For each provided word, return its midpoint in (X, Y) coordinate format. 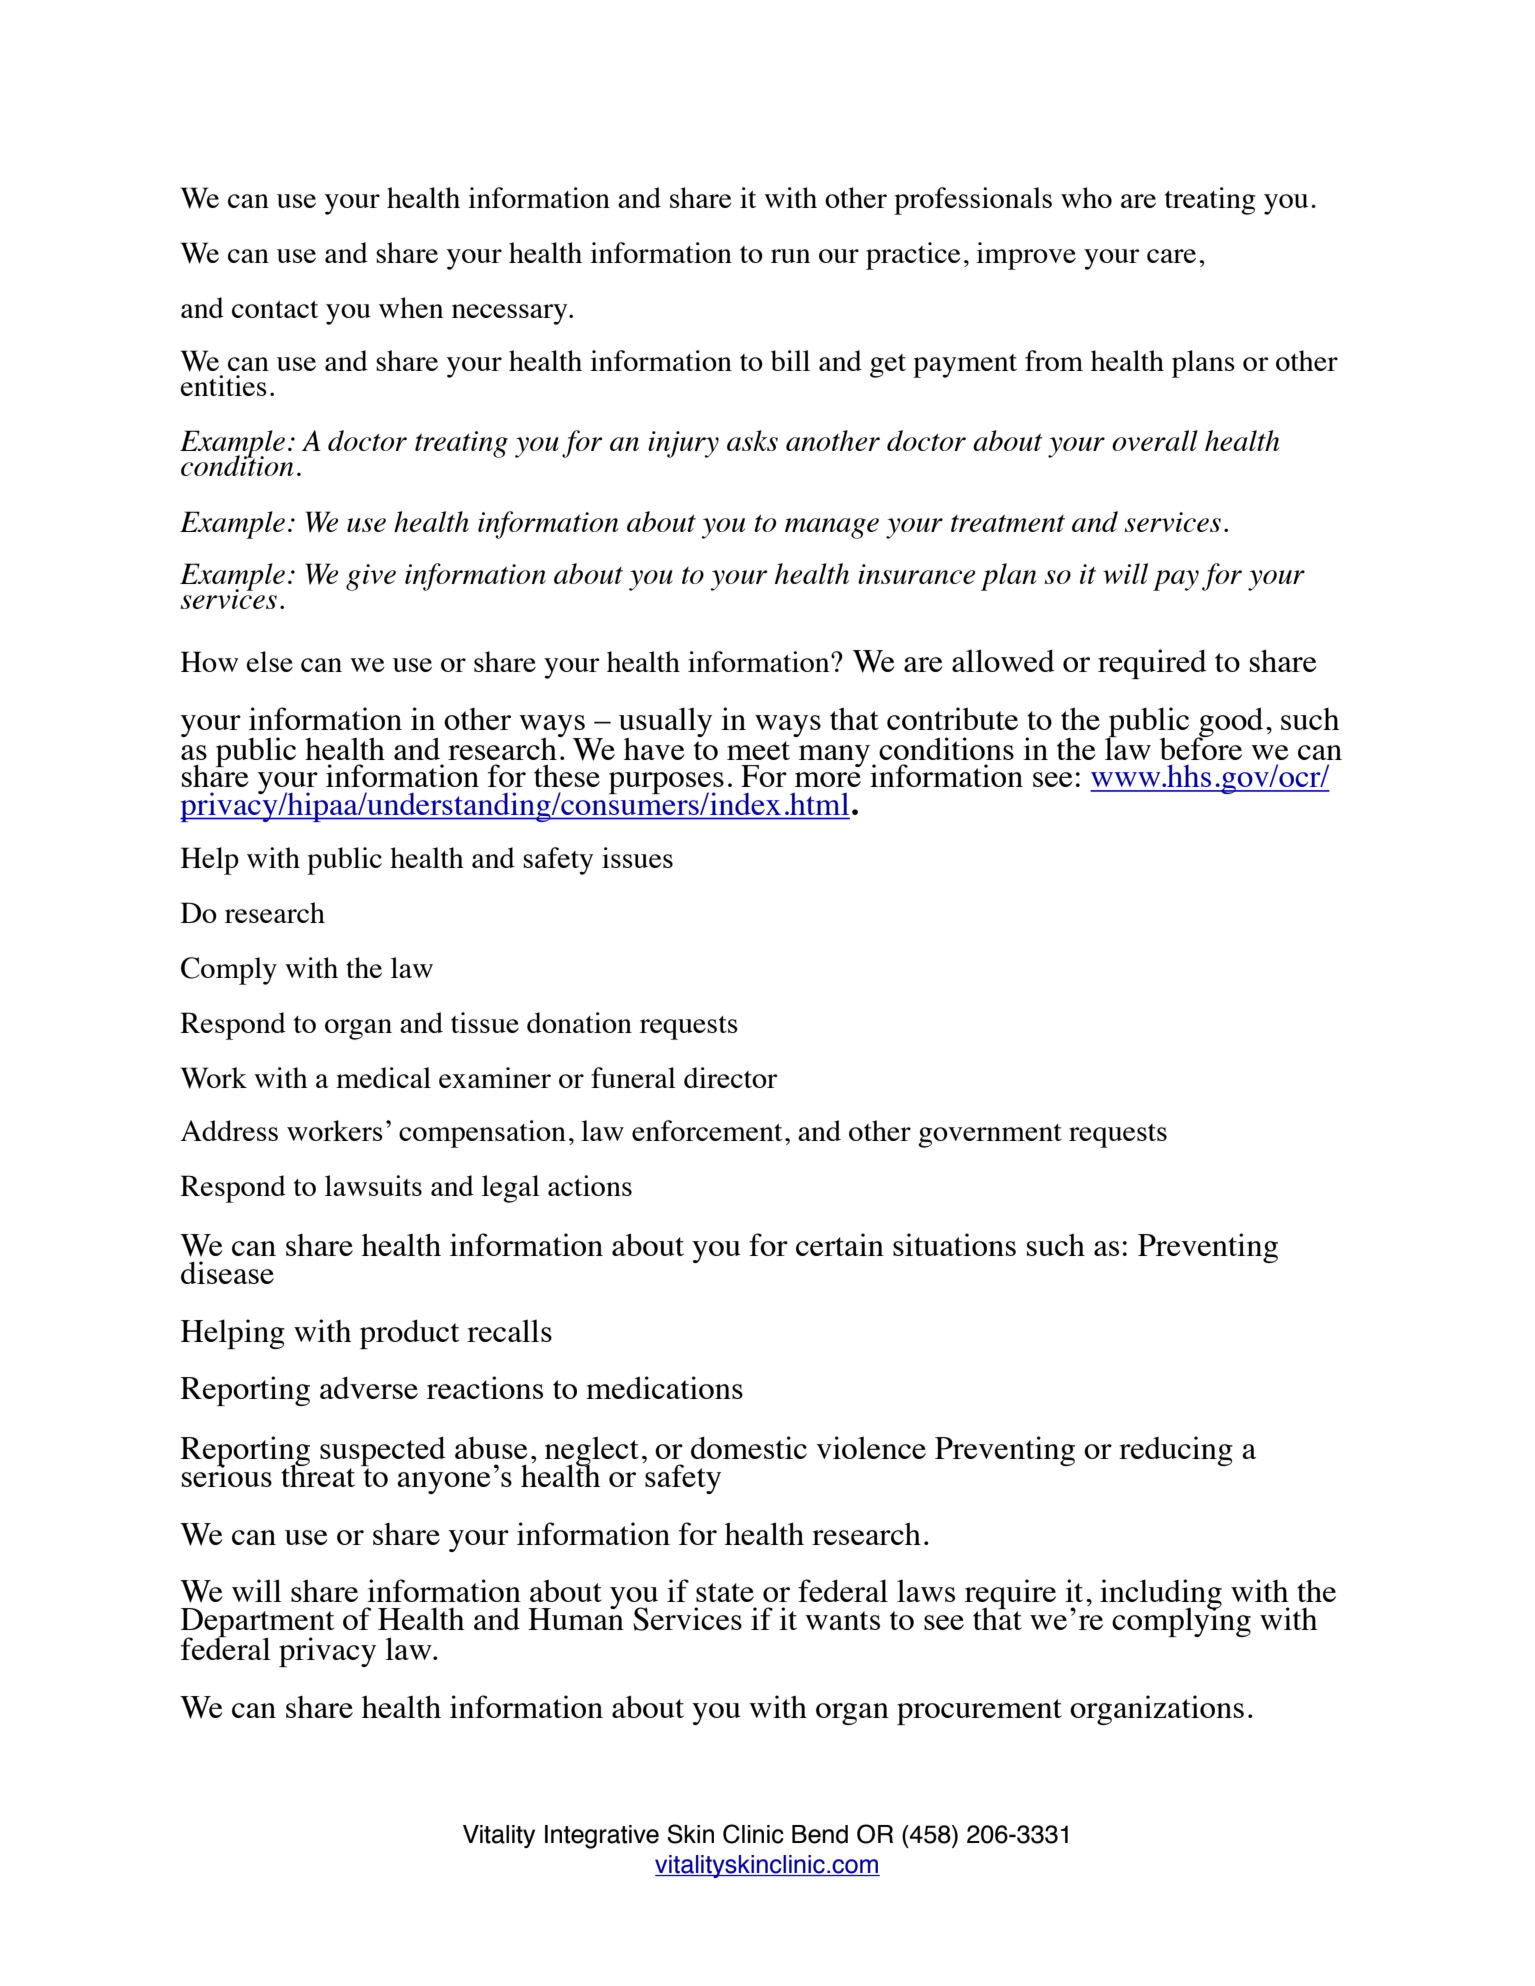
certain (840, 1244)
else (270, 661)
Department (257, 1623)
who (1086, 197)
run (790, 256)
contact (275, 309)
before (1201, 747)
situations (954, 1244)
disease (227, 1272)
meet (758, 750)
